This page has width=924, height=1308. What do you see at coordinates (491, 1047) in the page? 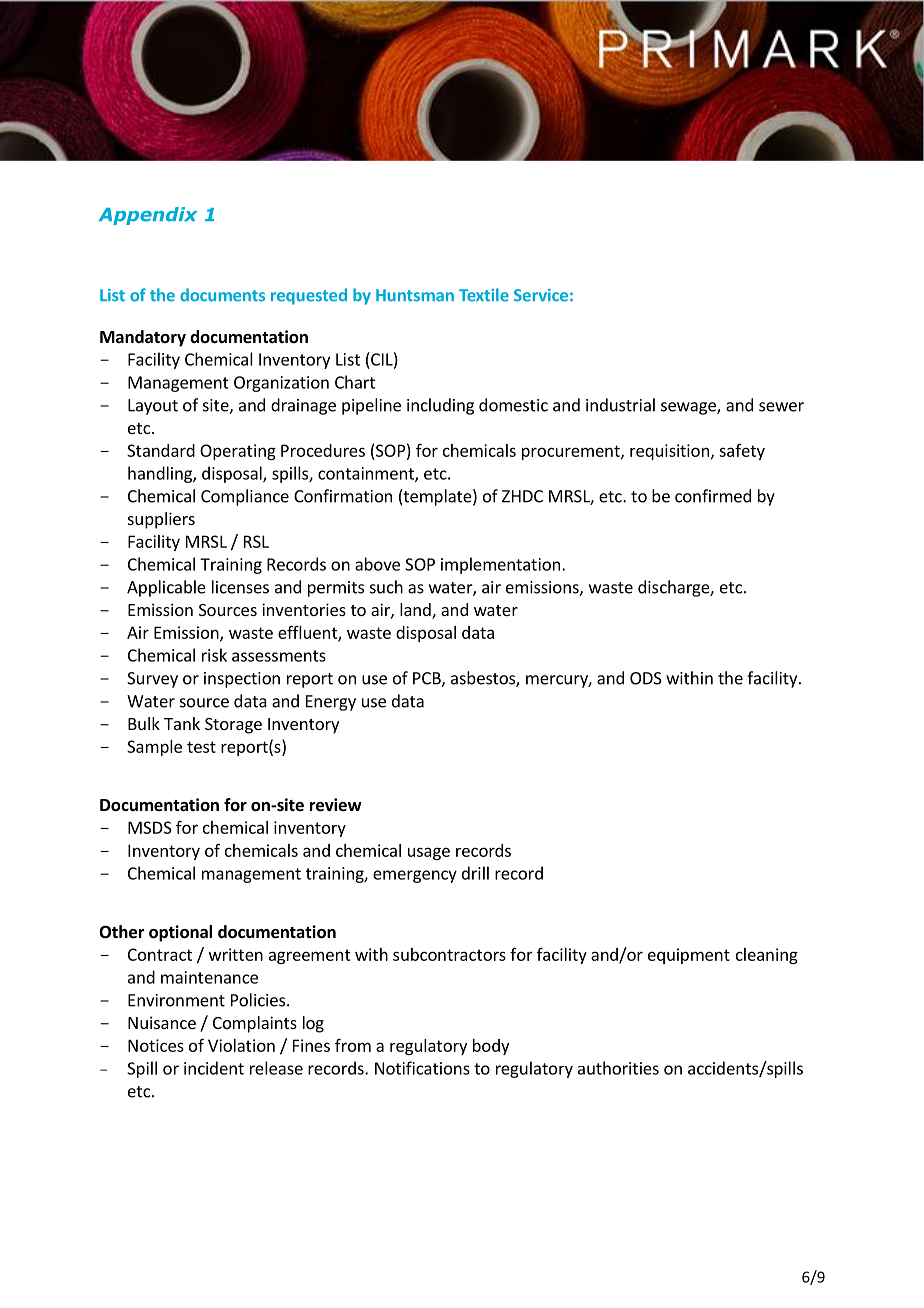
I see `body` at bounding box center [491, 1047].
